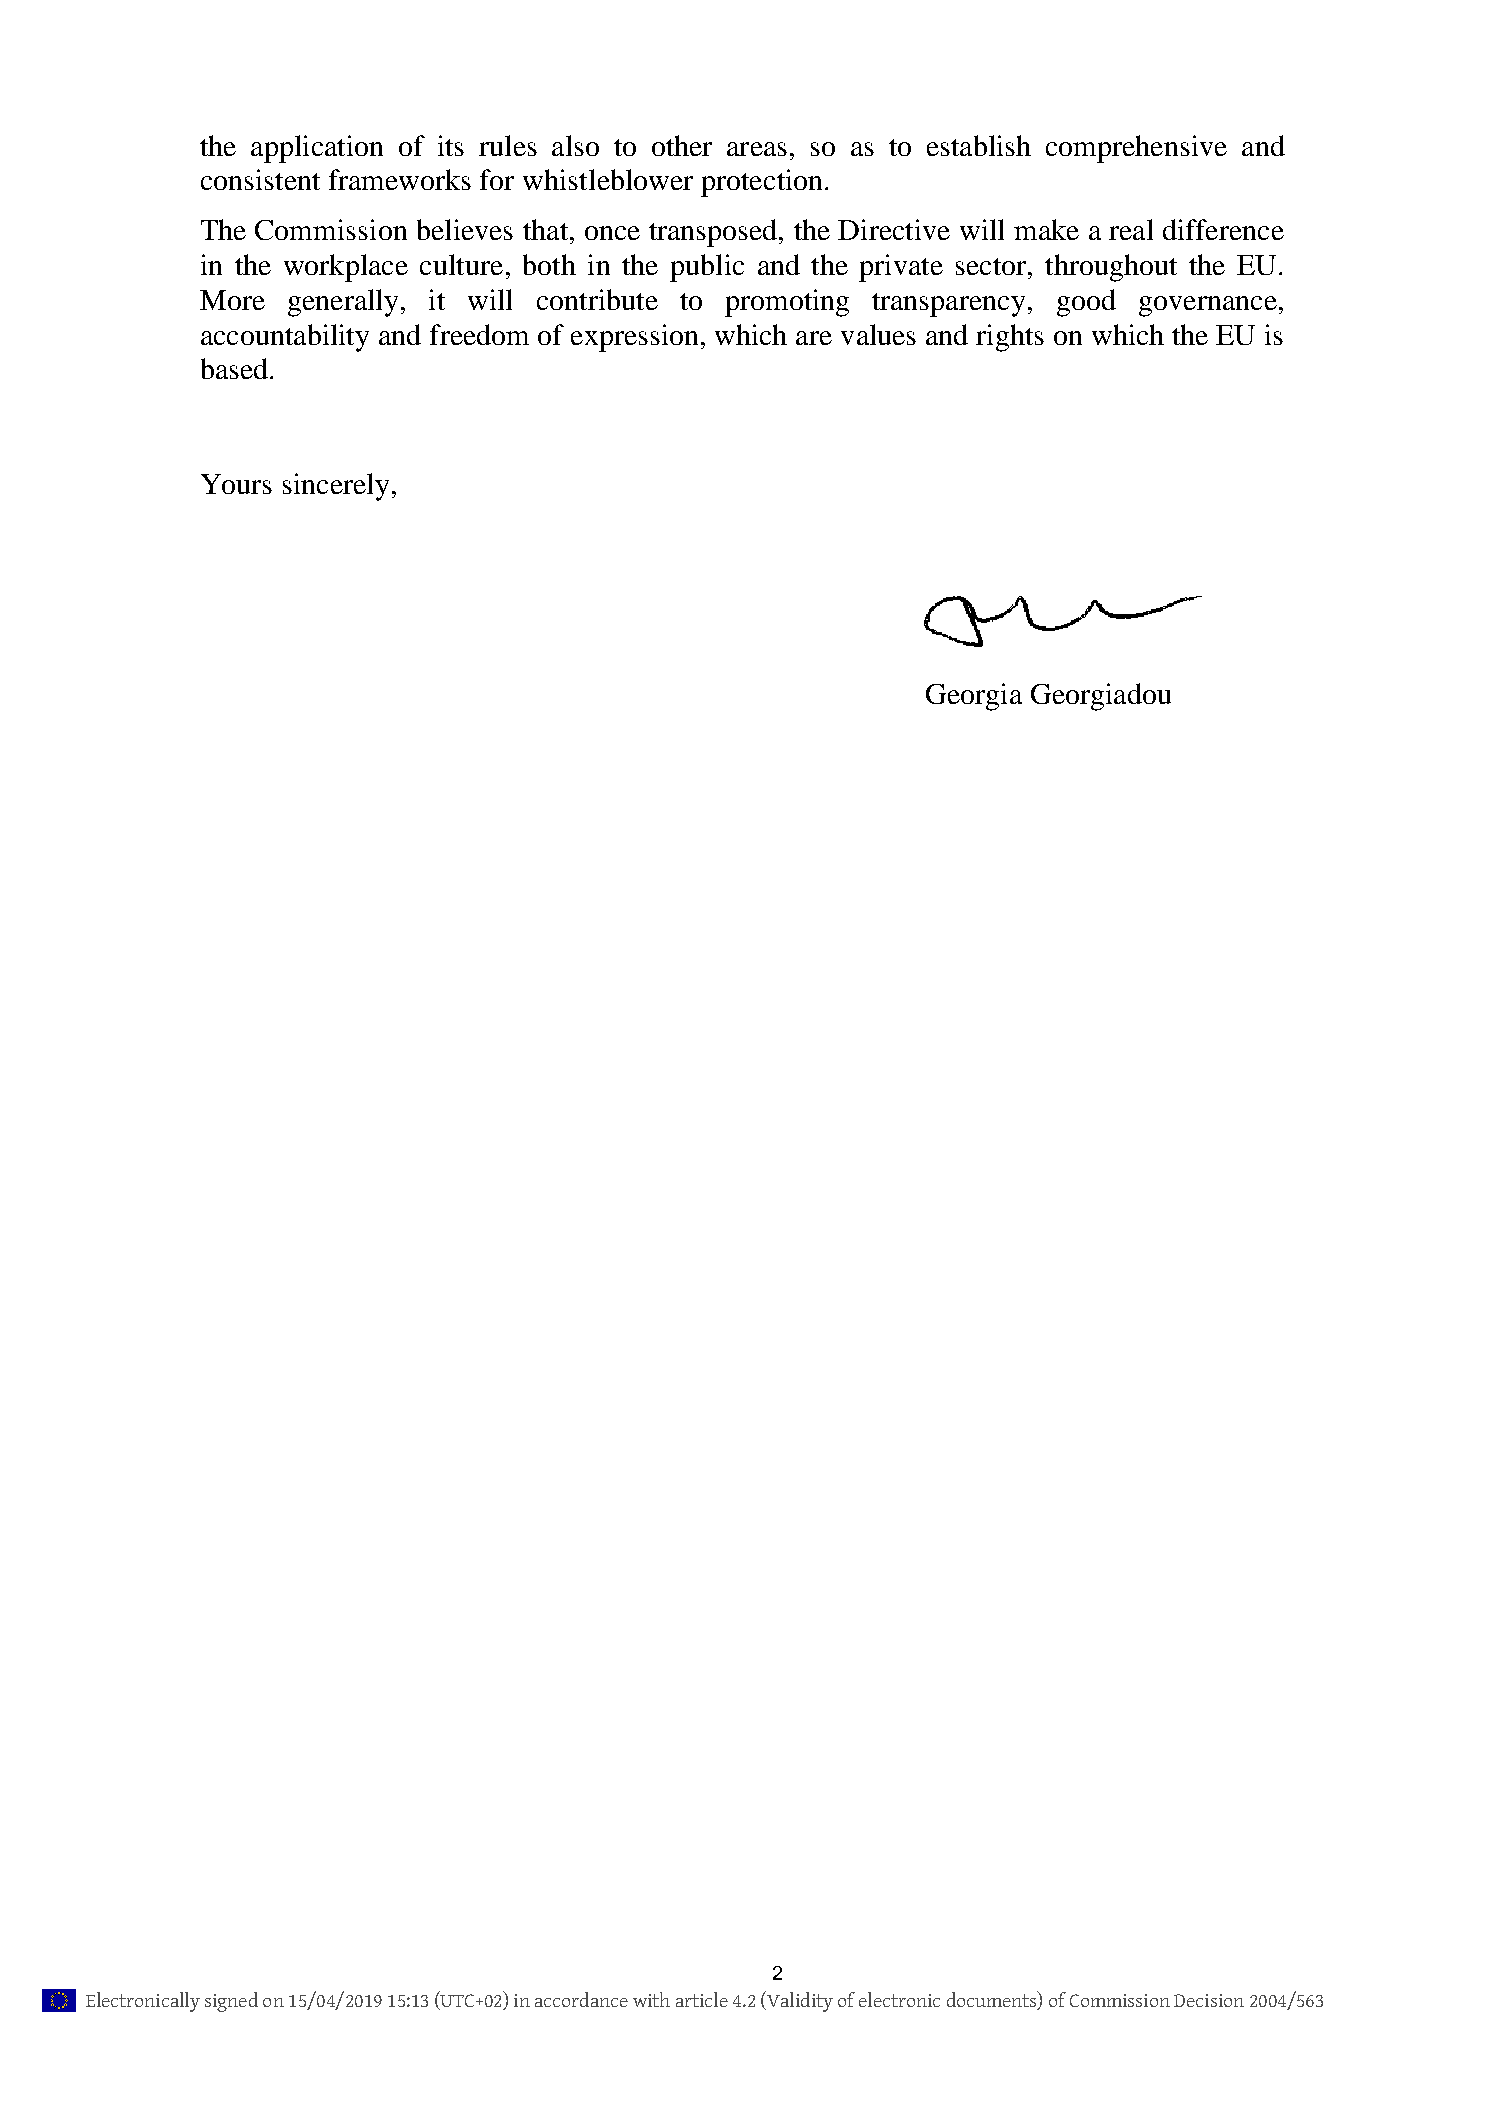 This screenshot has width=1499, height=2120. I want to click on signed, so click(231, 2002).
